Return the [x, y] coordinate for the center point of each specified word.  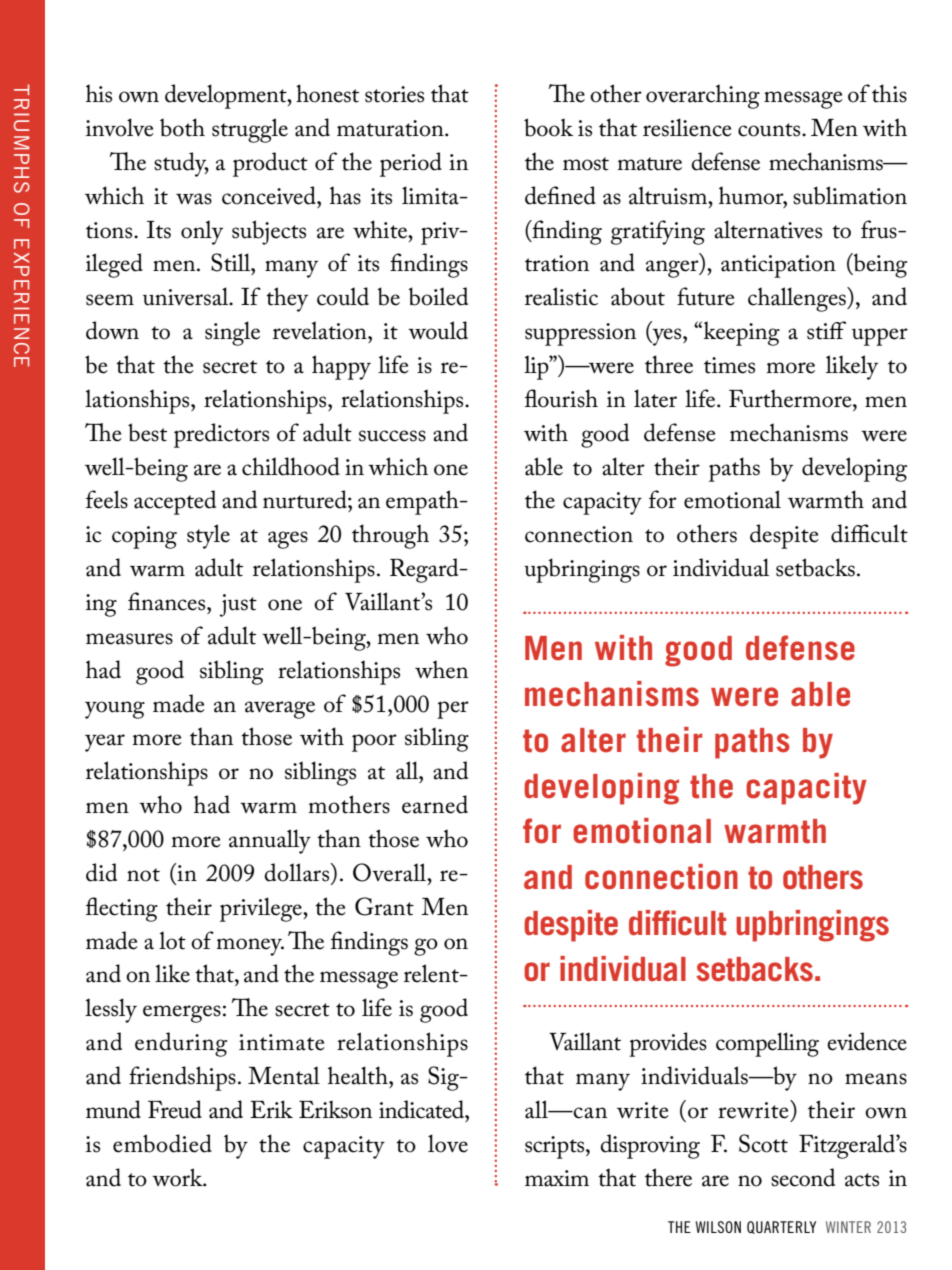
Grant [384, 906]
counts [770, 130]
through [390, 536]
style [208, 536]
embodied [162, 1143]
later [655, 398]
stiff [826, 330]
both [182, 127]
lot [172, 940]
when [441, 669]
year [105, 743]
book [548, 127]
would [438, 330]
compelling [767, 1044]
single [232, 333]
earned [435, 804]
